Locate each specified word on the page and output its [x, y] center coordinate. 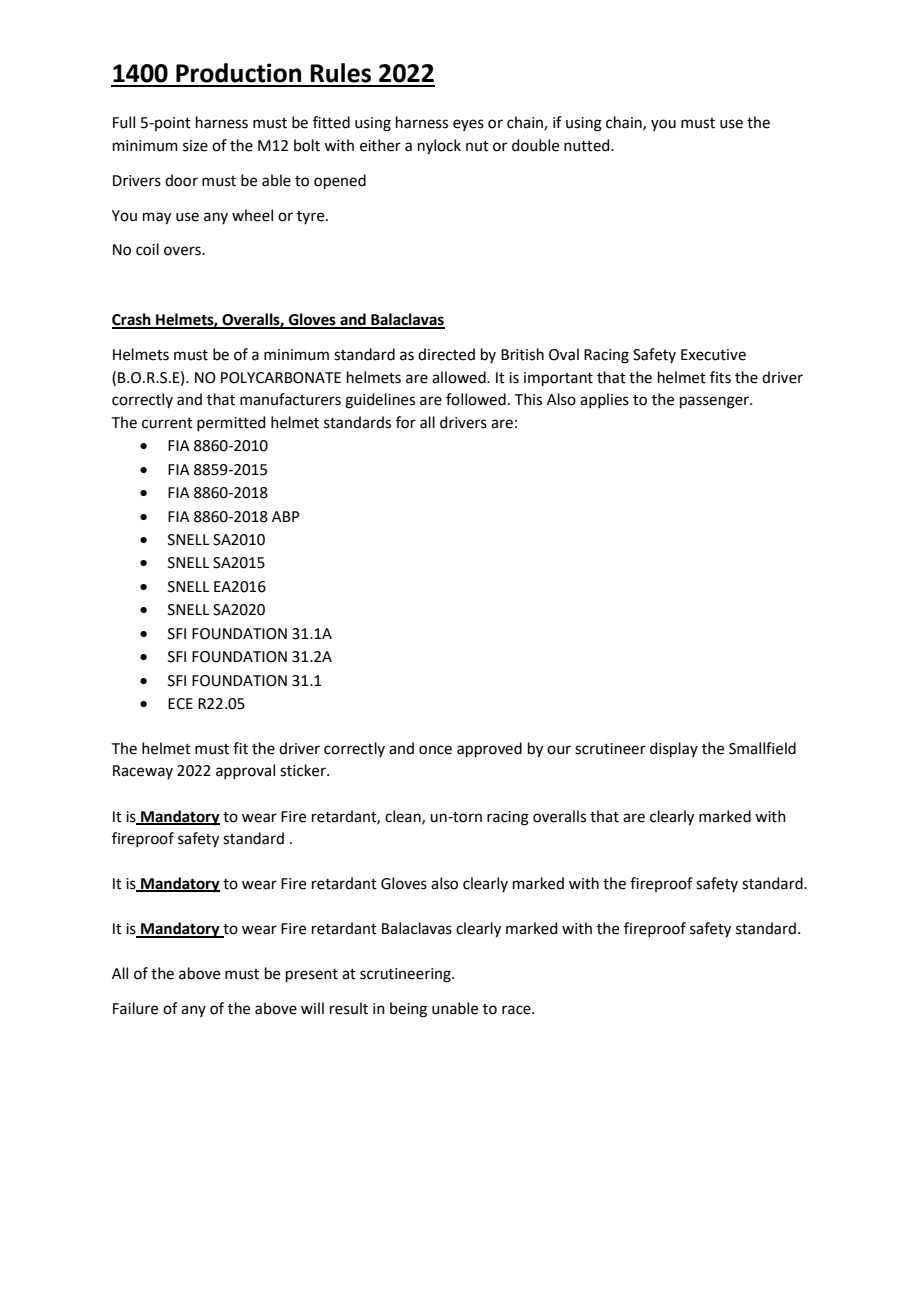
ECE [180, 704]
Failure [135, 1008]
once [435, 750]
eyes [468, 125]
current [167, 423]
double [535, 145]
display [674, 749]
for [406, 422]
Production [238, 73]
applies [604, 400]
